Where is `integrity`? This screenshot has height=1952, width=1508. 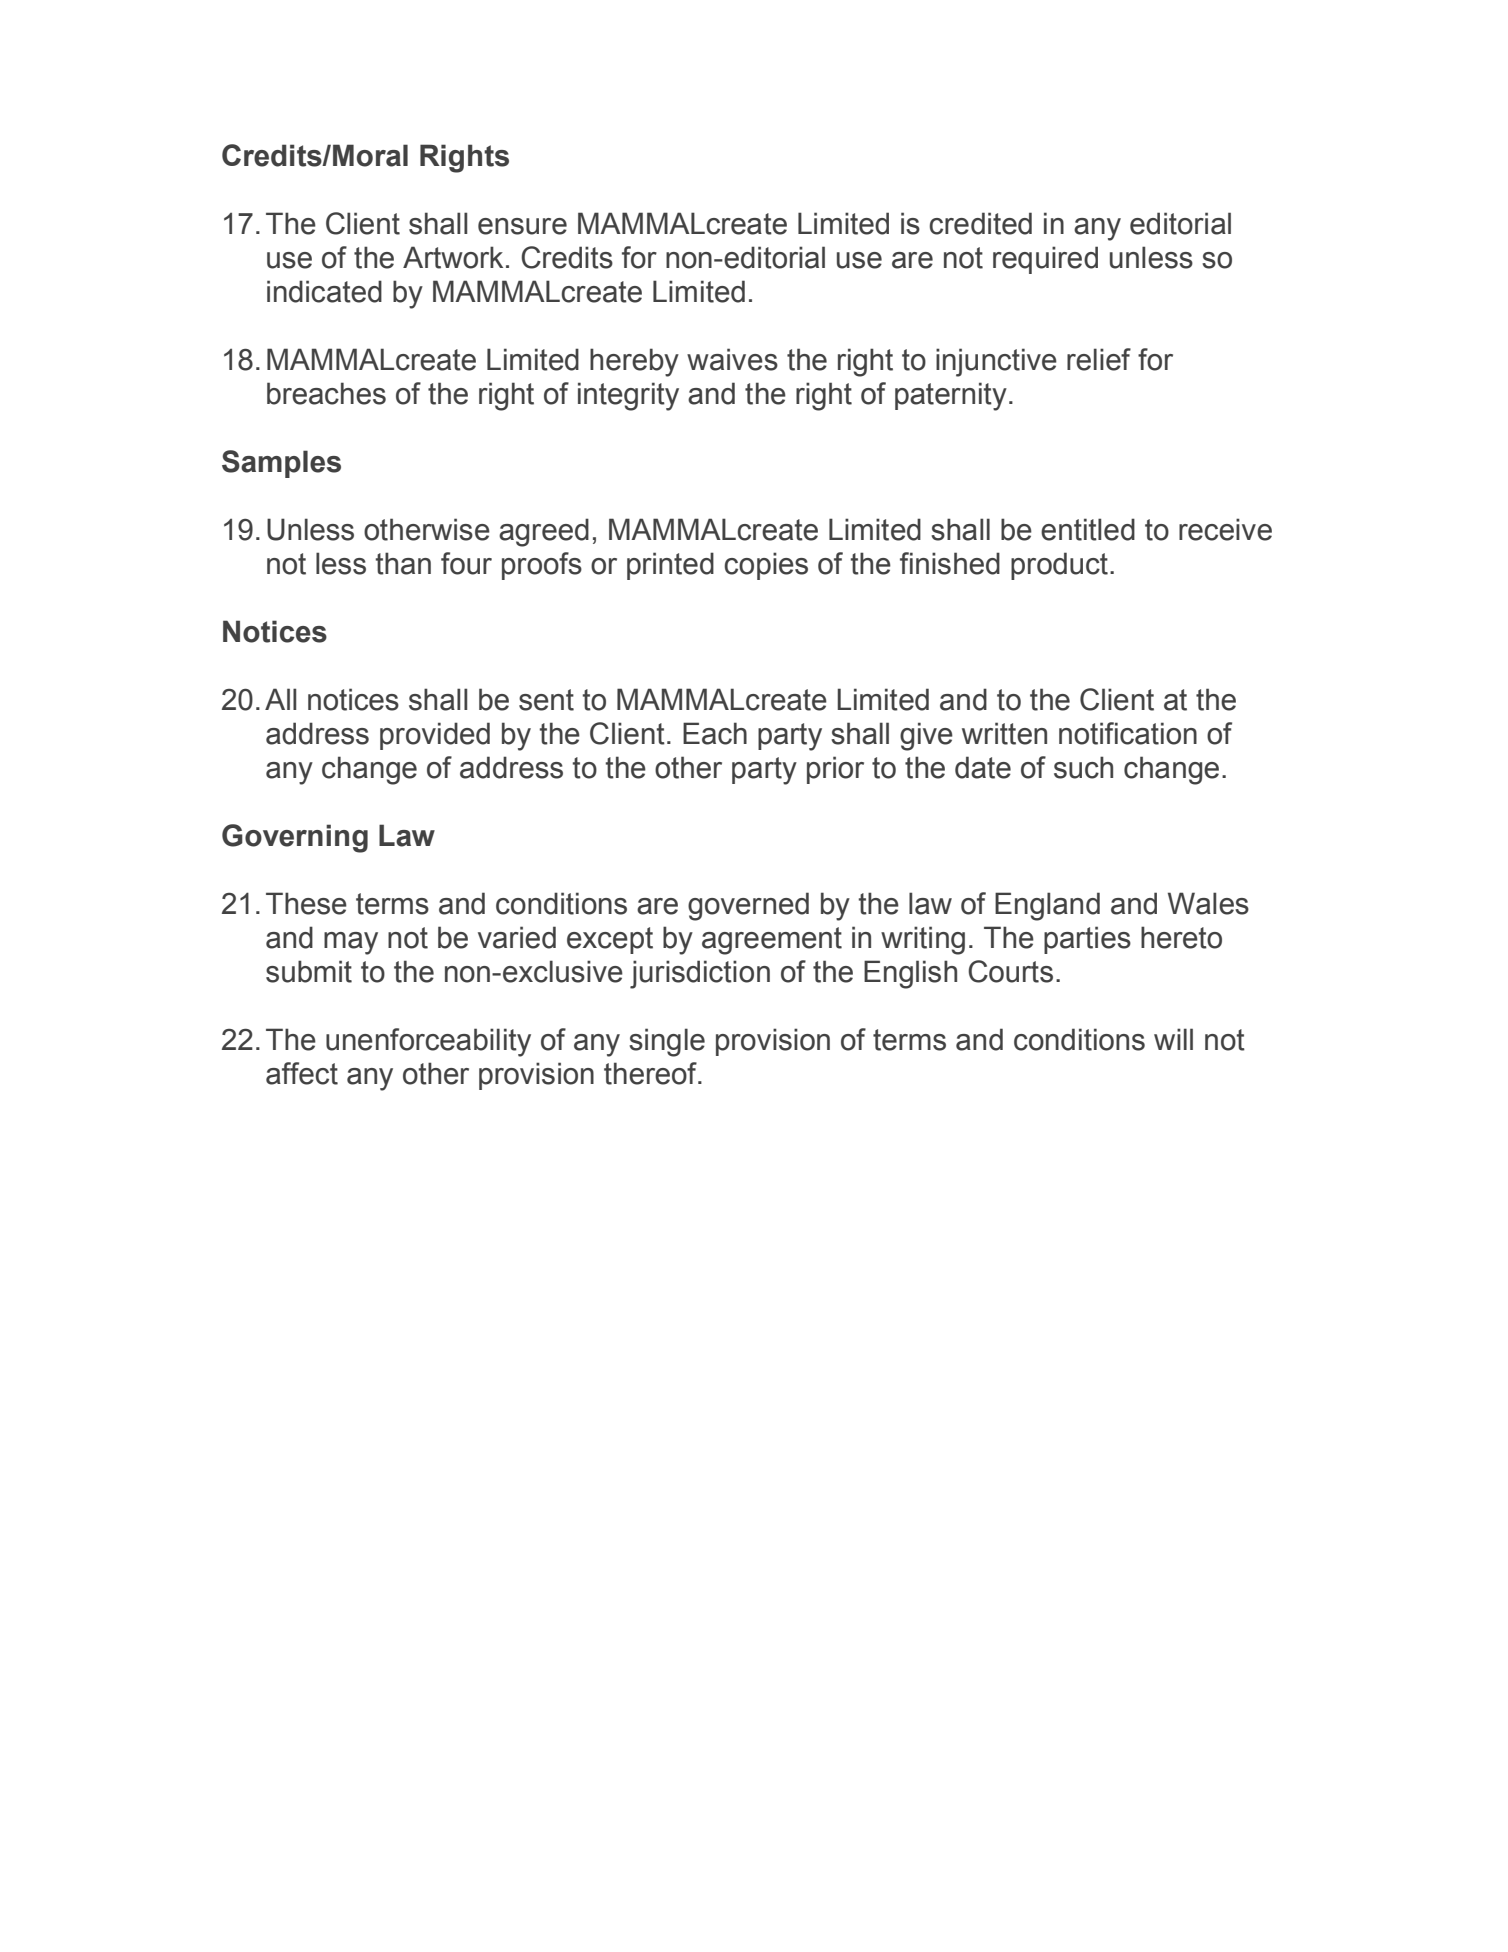 integrity is located at coordinates (628, 396).
